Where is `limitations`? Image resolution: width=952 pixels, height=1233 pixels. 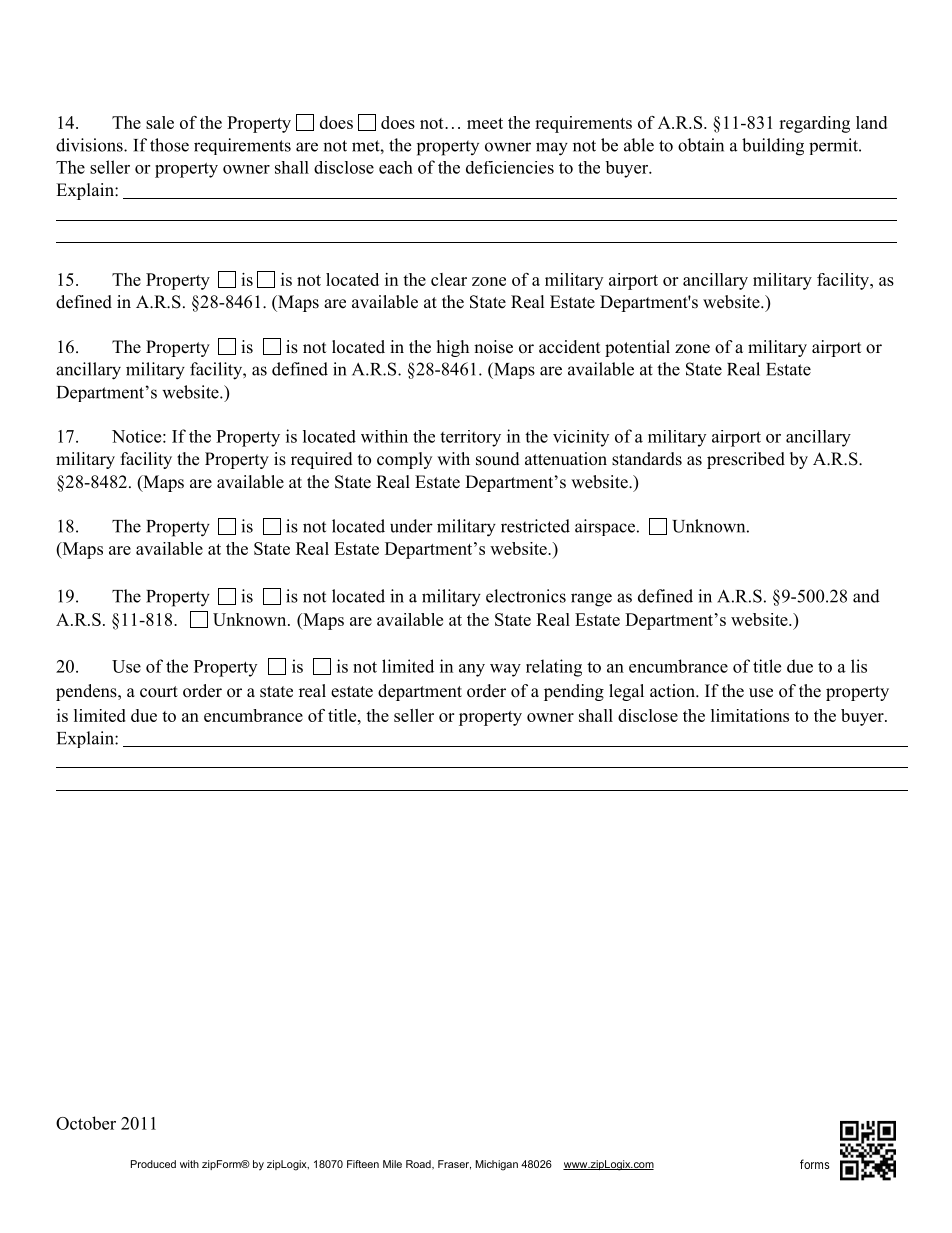 limitations is located at coordinates (750, 715).
